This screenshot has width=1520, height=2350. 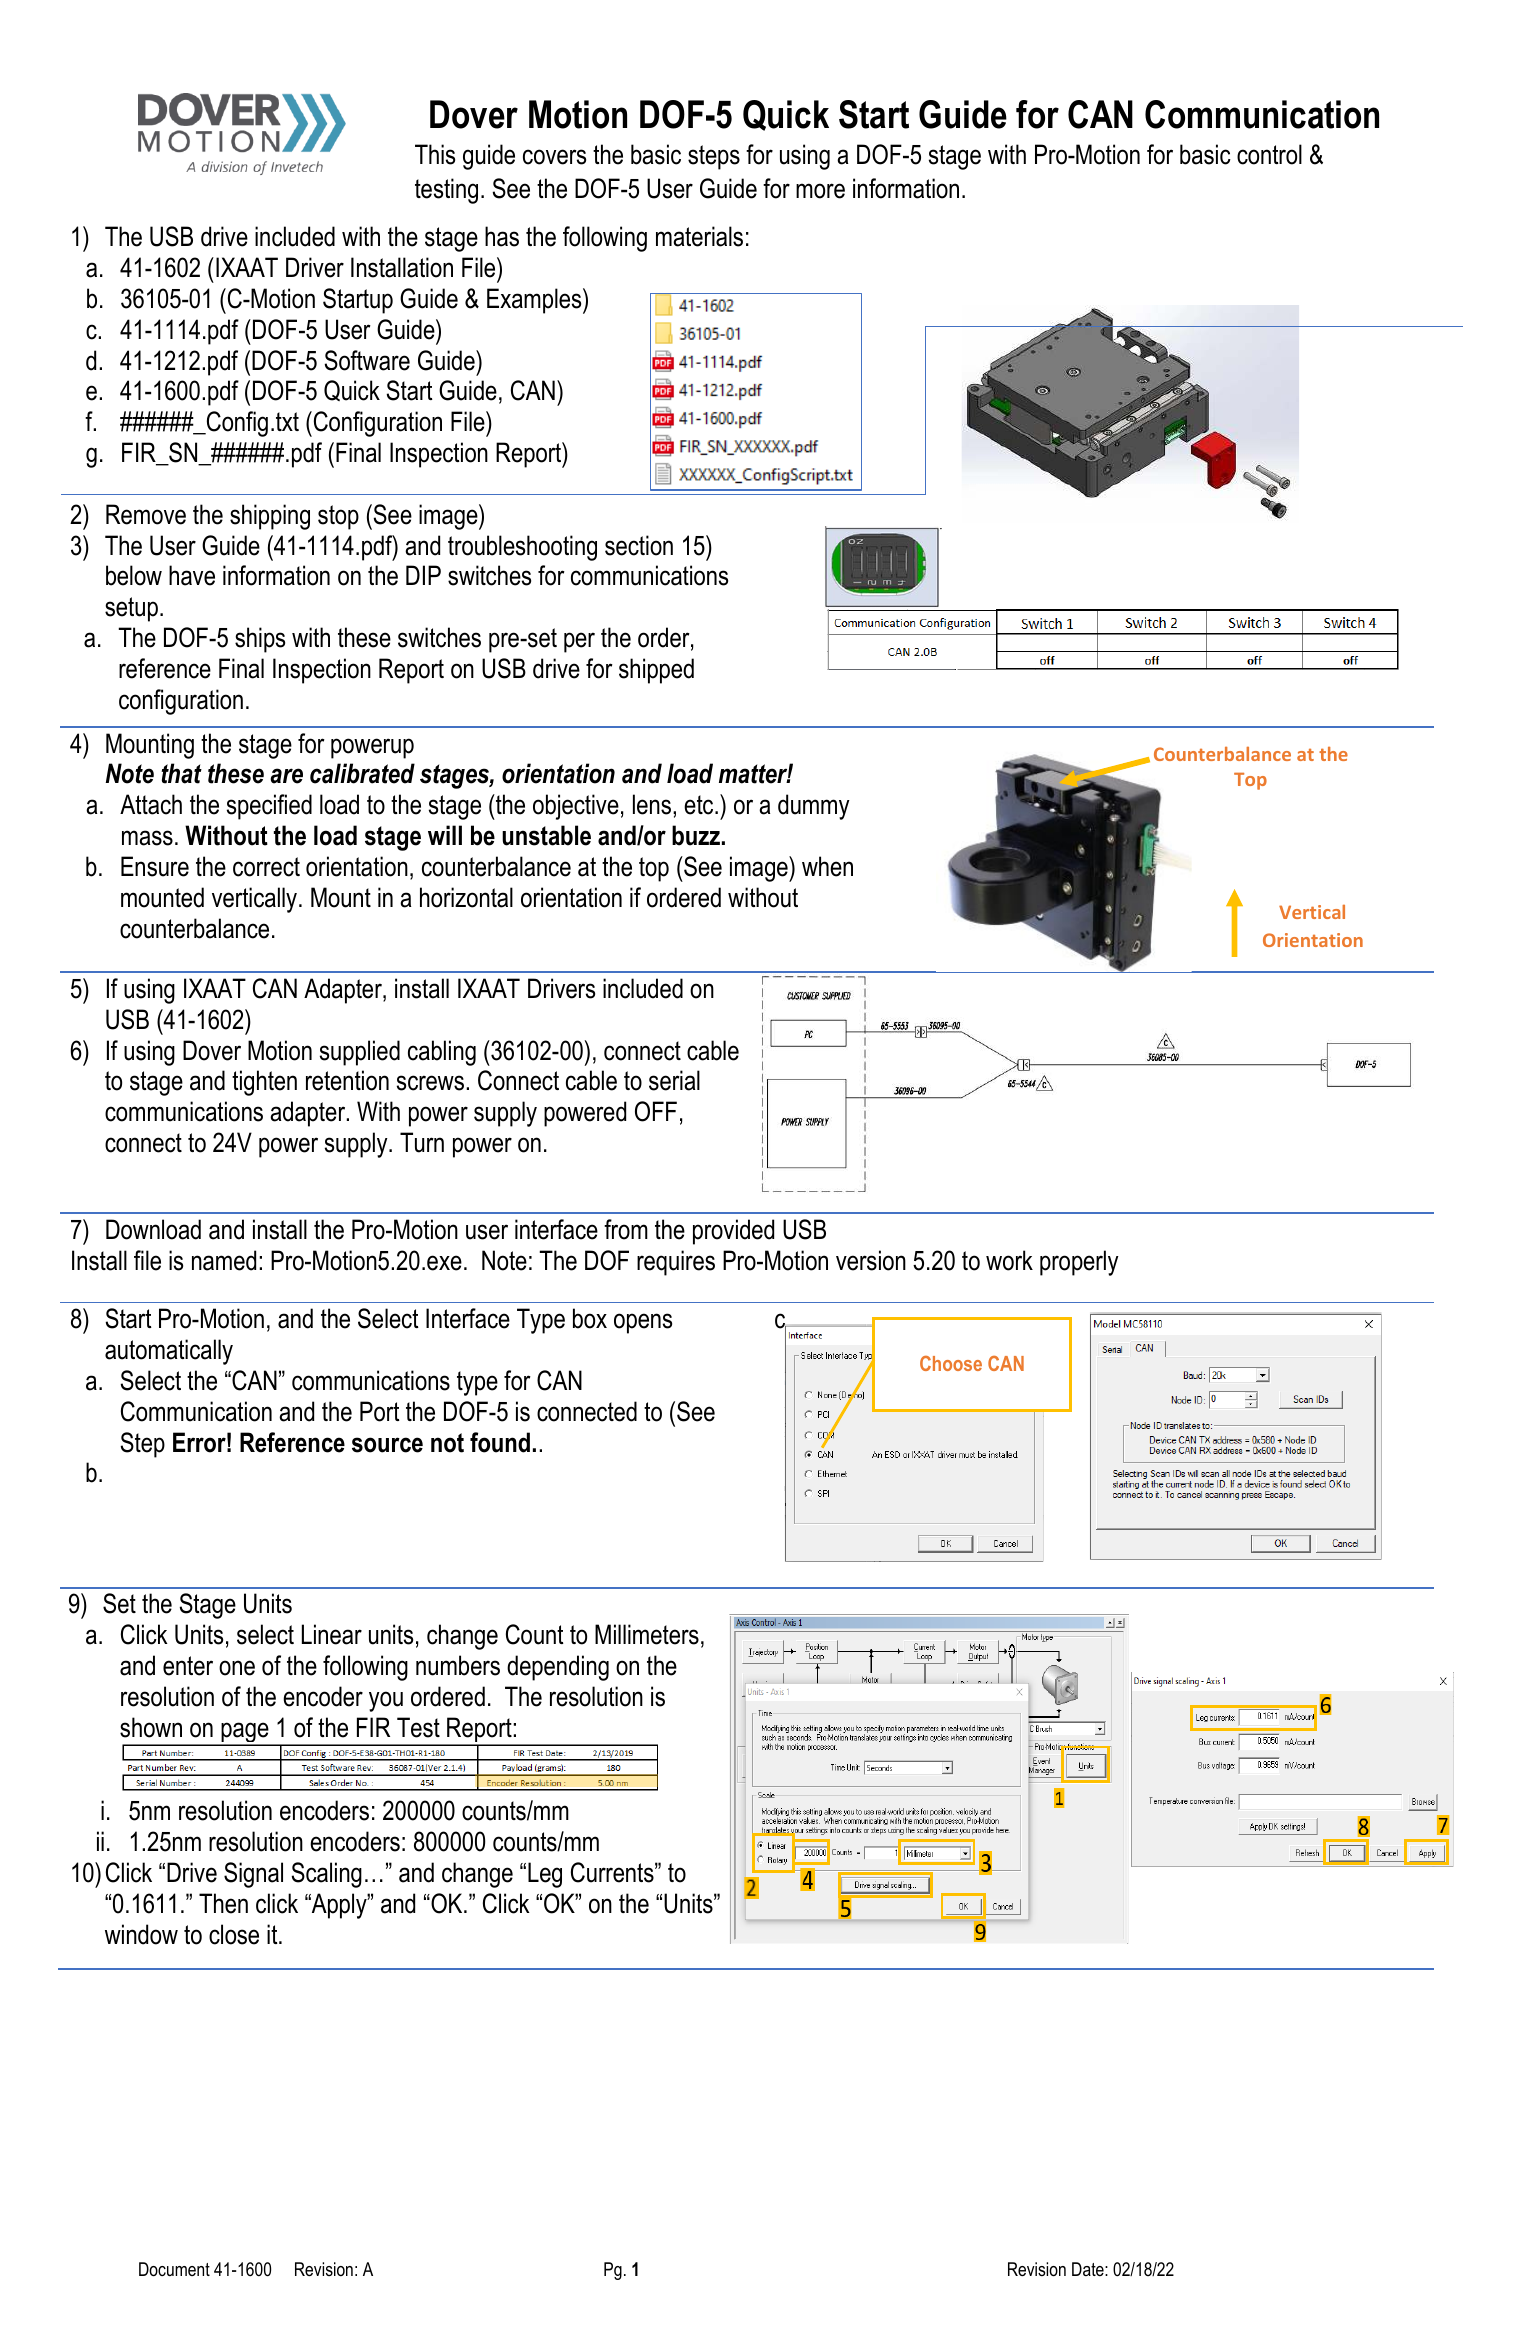 I want to click on dummy, so click(x=814, y=807).
